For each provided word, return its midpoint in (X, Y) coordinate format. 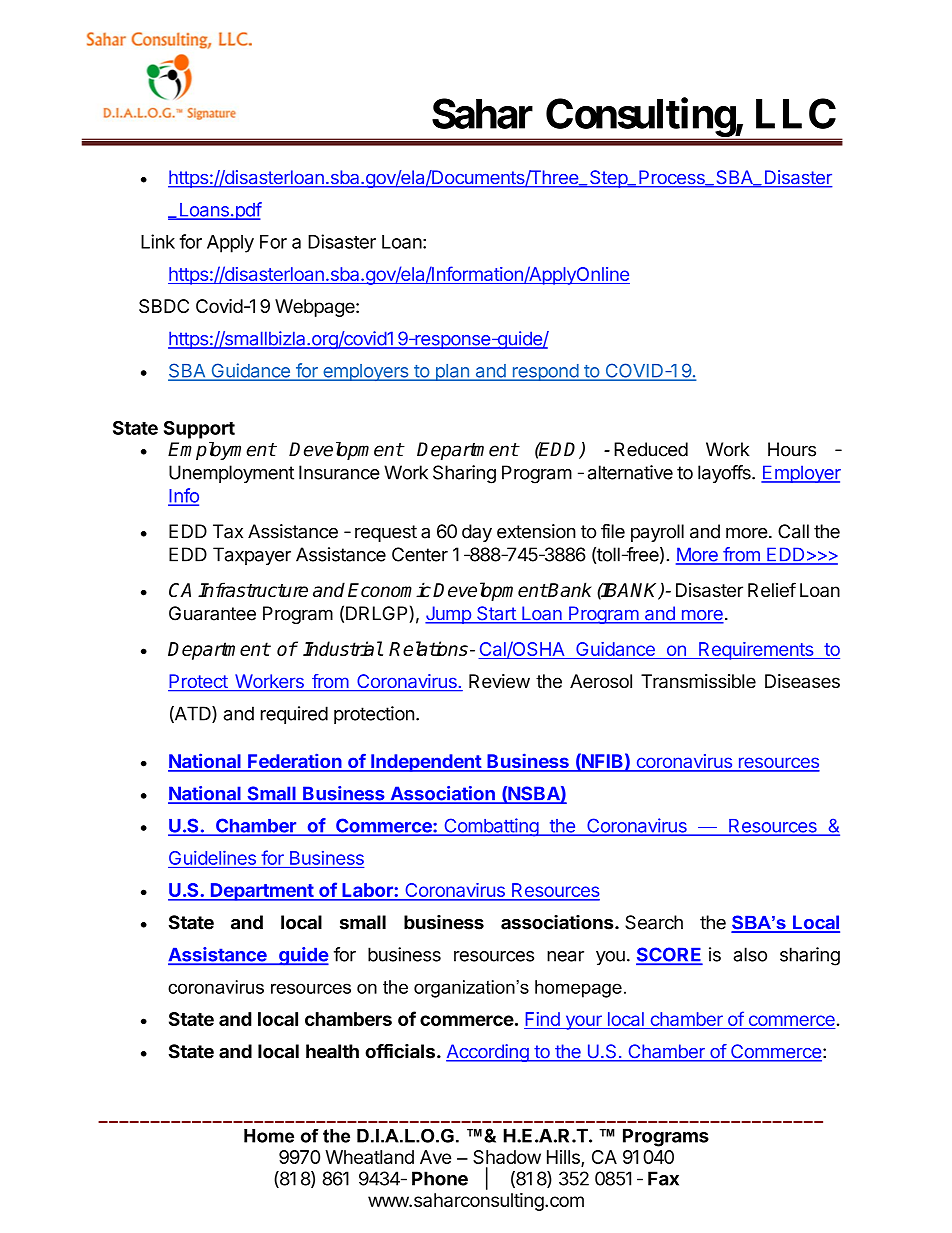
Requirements (756, 651)
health (332, 1051)
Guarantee (212, 613)
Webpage (316, 308)
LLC (796, 113)
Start (496, 614)
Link (158, 241)
